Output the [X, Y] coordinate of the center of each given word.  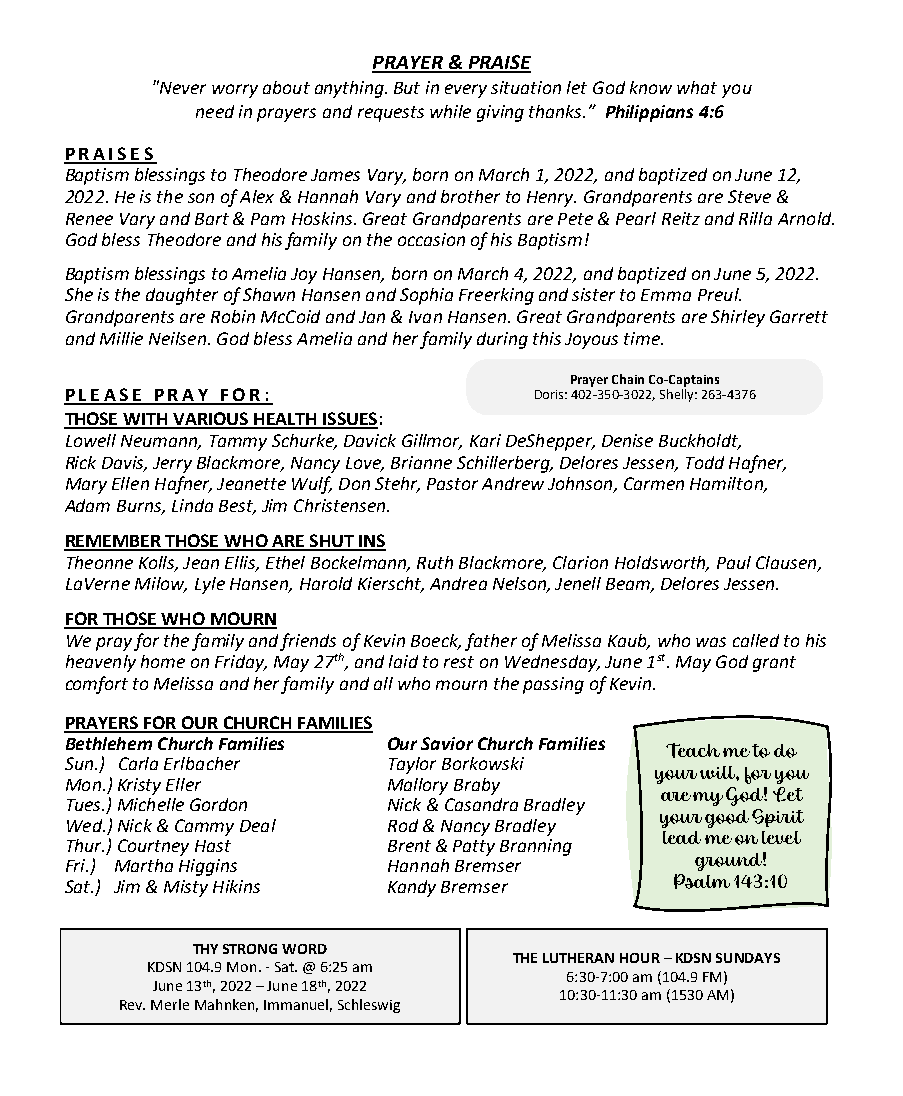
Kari [485, 440]
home [163, 661]
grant [774, 664]
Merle [170, 1004]
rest [459, 662]
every [466, 91]
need [215, 111]
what [697, 87]
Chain [628, 379]
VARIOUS [210, 420]
